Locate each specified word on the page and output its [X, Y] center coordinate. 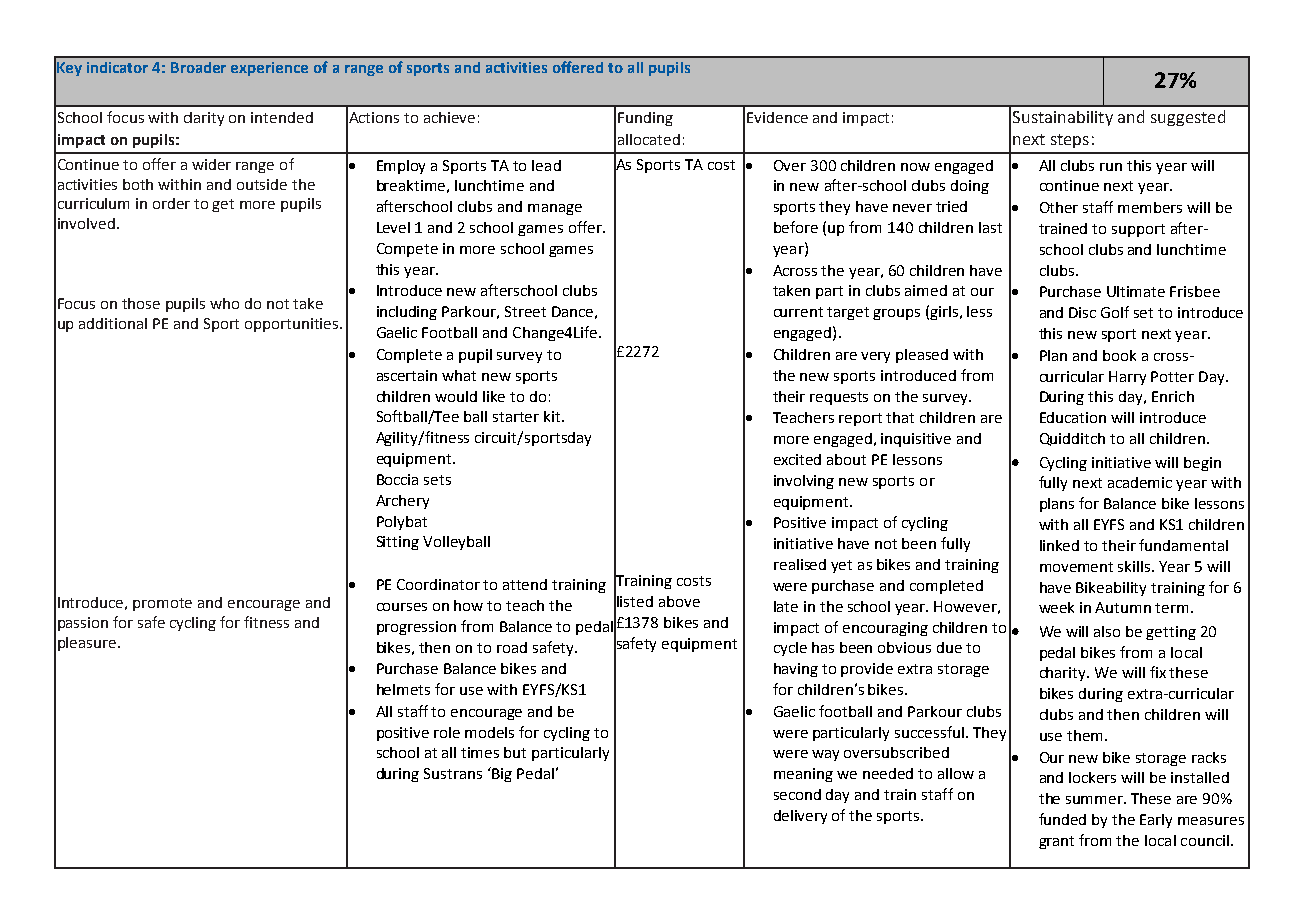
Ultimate [1136, 291]
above [679, 601]
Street [525, 311]
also [1107, 631]
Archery [402, 502]
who [224, 303]
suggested [1188, 118]
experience [269, 69]
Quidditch [1072, 439]
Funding [645, 119]
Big [501, 774]
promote [162, 604]
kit [553, 416]
